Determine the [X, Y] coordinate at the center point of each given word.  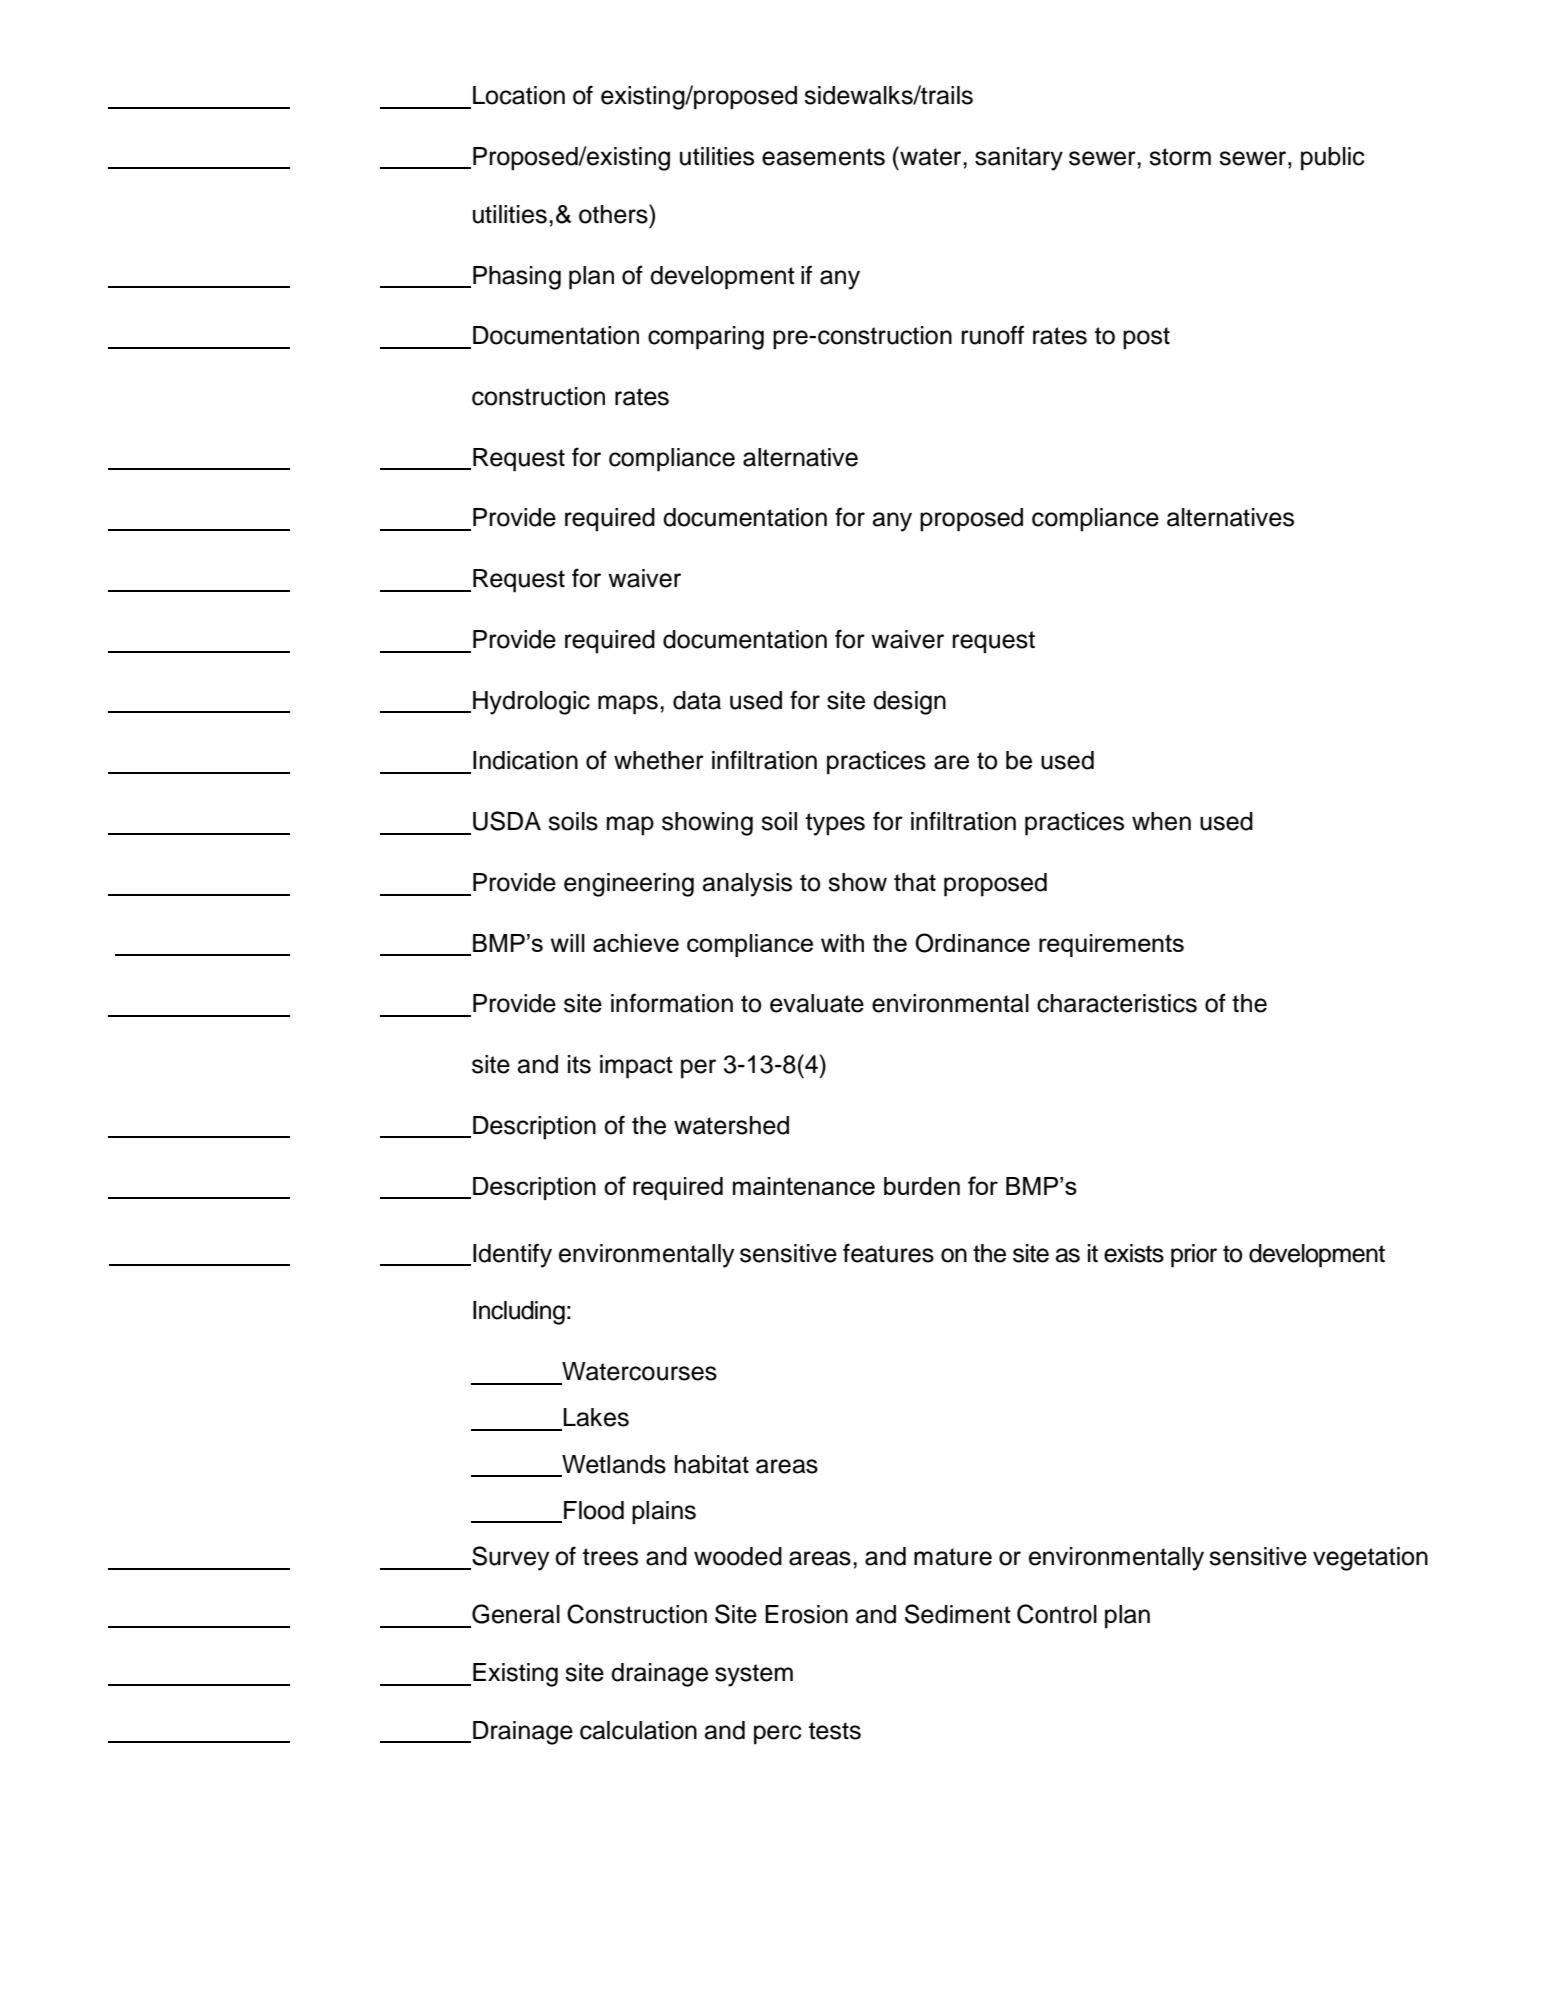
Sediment [958, 1614]
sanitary [1019, 159]
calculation [638, 1730]
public [1332, 159]
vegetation [1370, 1559]
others [614, 214]
